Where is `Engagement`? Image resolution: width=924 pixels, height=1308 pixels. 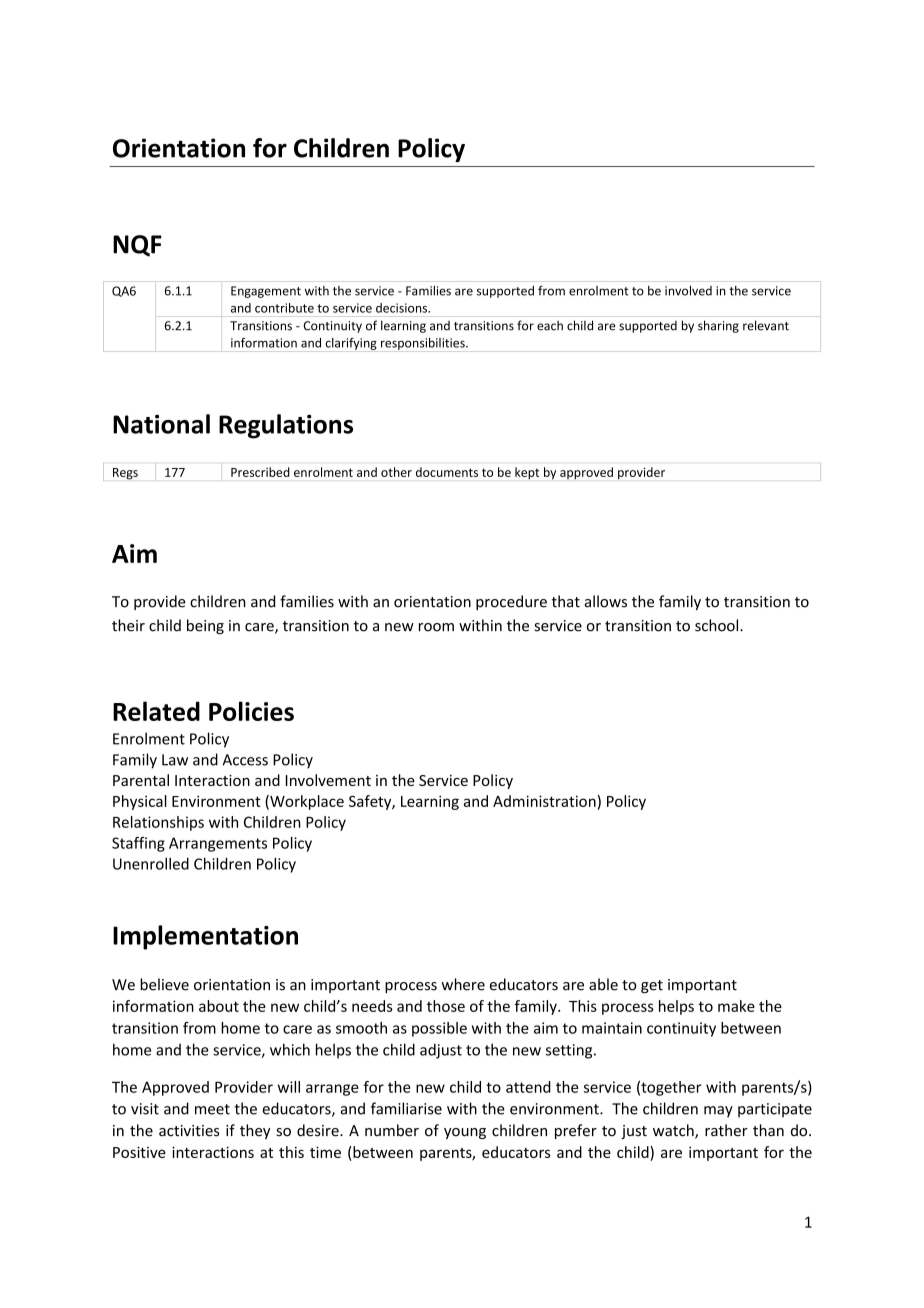 Engagement is located at coordinates (266, 292).
